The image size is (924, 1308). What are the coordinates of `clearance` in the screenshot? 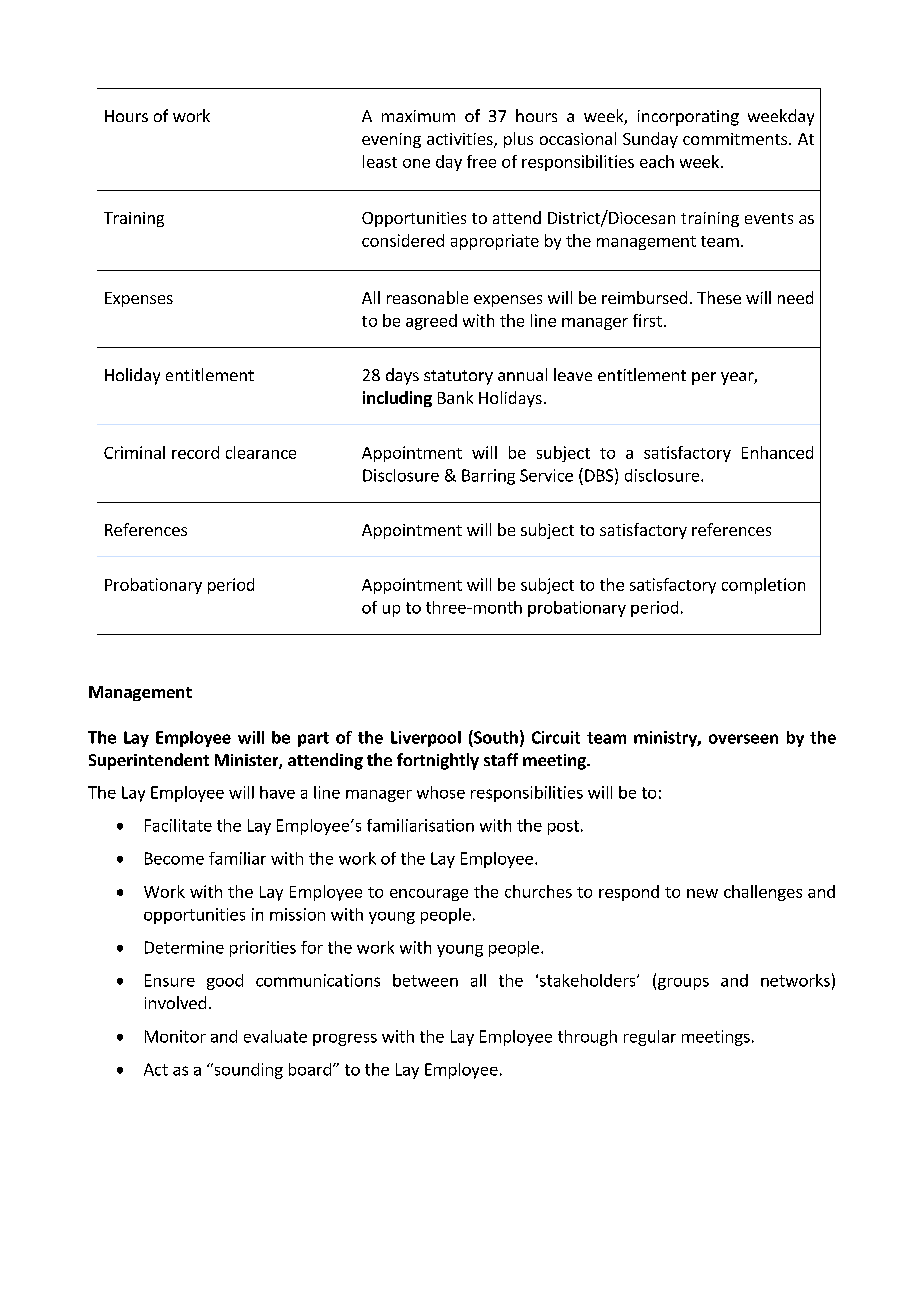 It's located at (261, 452).
